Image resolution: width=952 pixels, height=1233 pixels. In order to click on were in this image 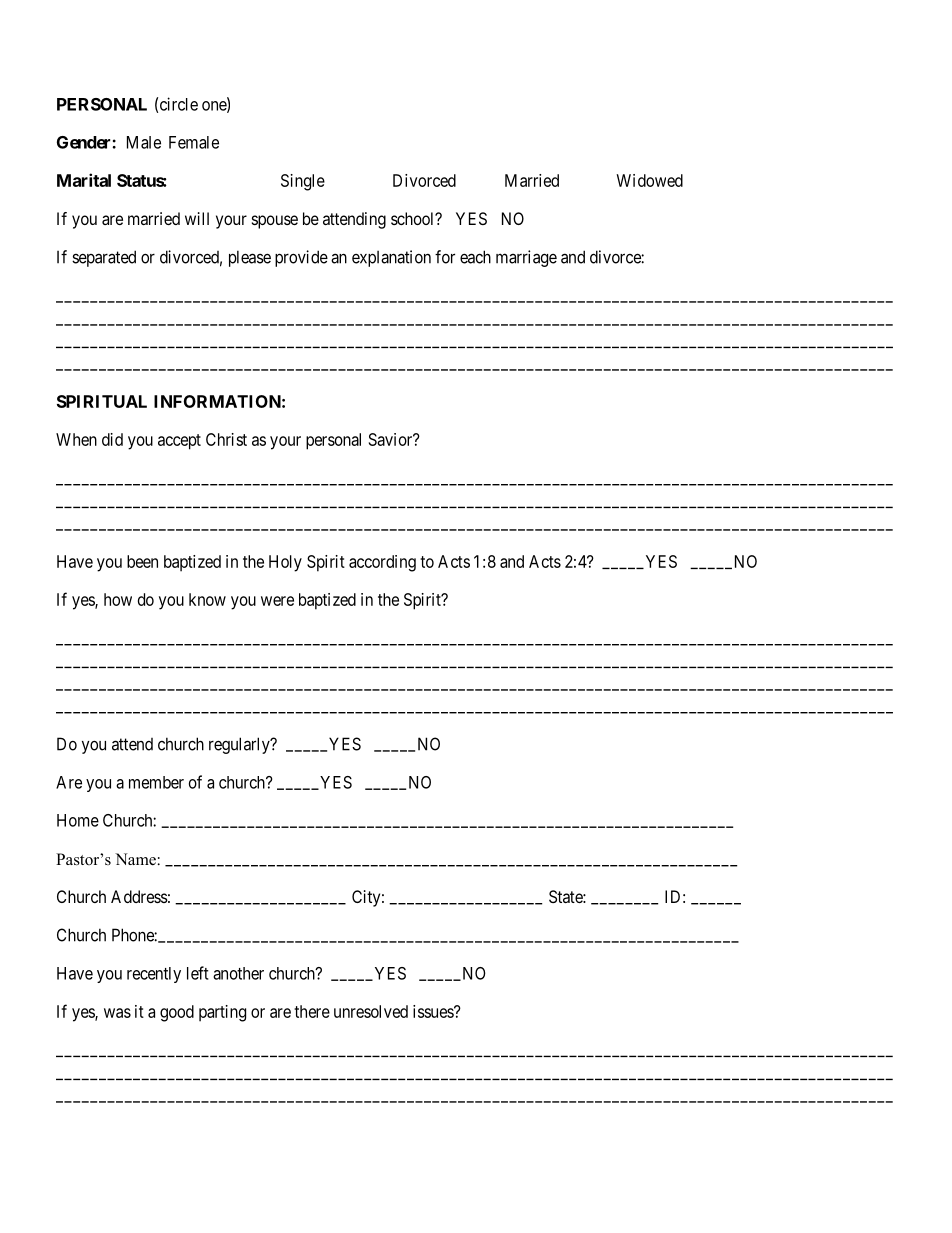, I will do `click(277, 601)`.
